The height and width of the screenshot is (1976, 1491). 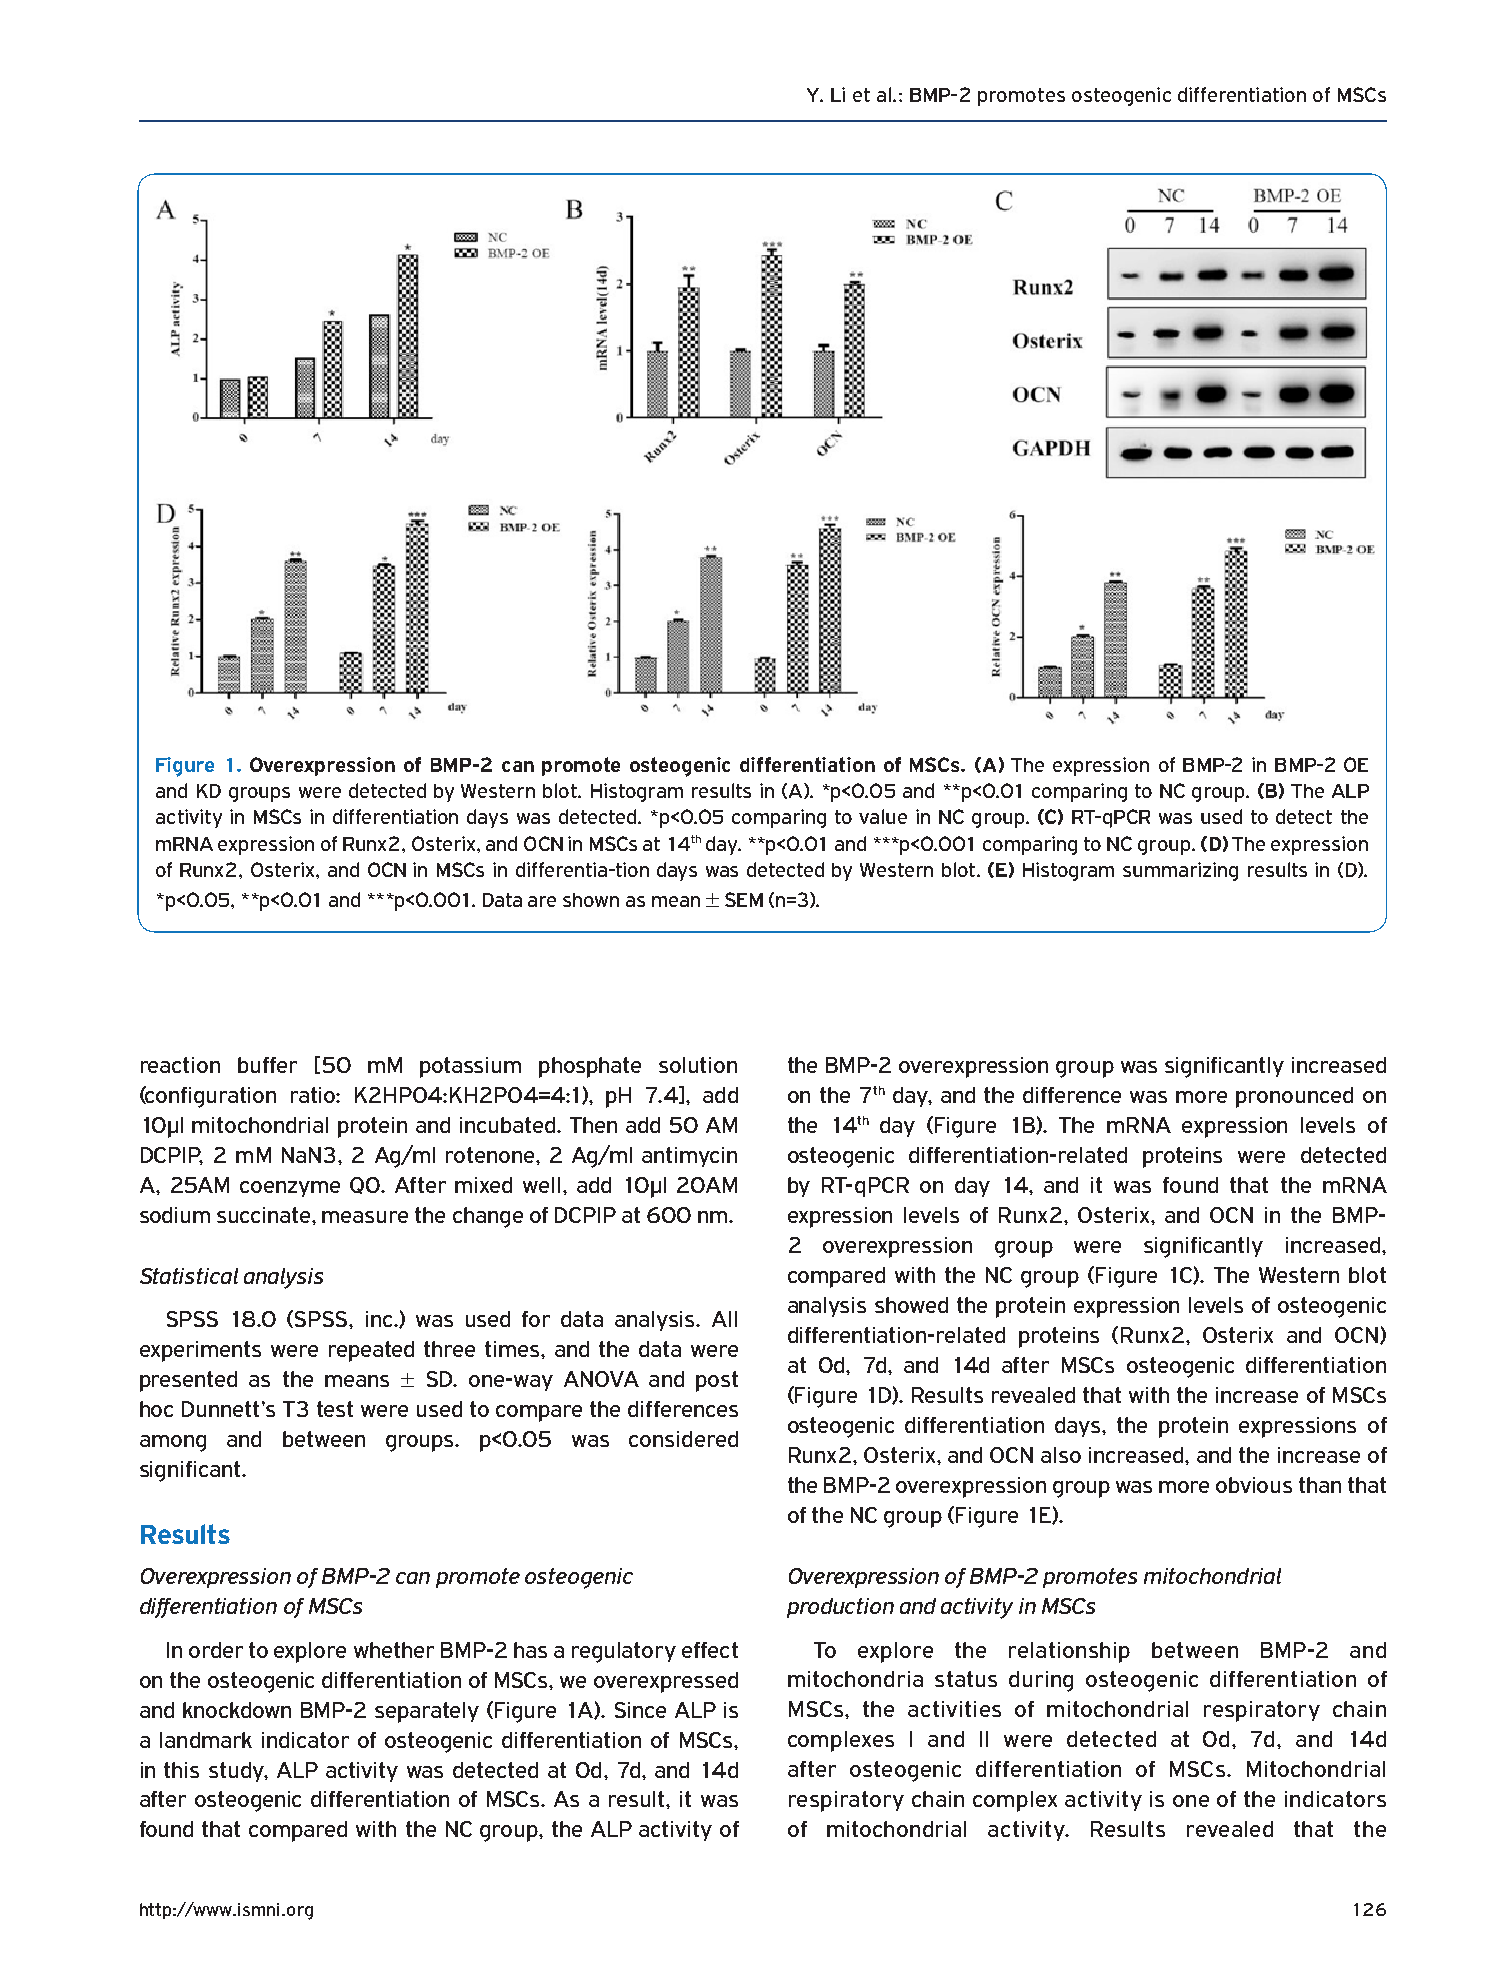 What do you see at coordinates (710, 1650) in the screenshot?
I see `effect` at bounding box center [710, 1650].
